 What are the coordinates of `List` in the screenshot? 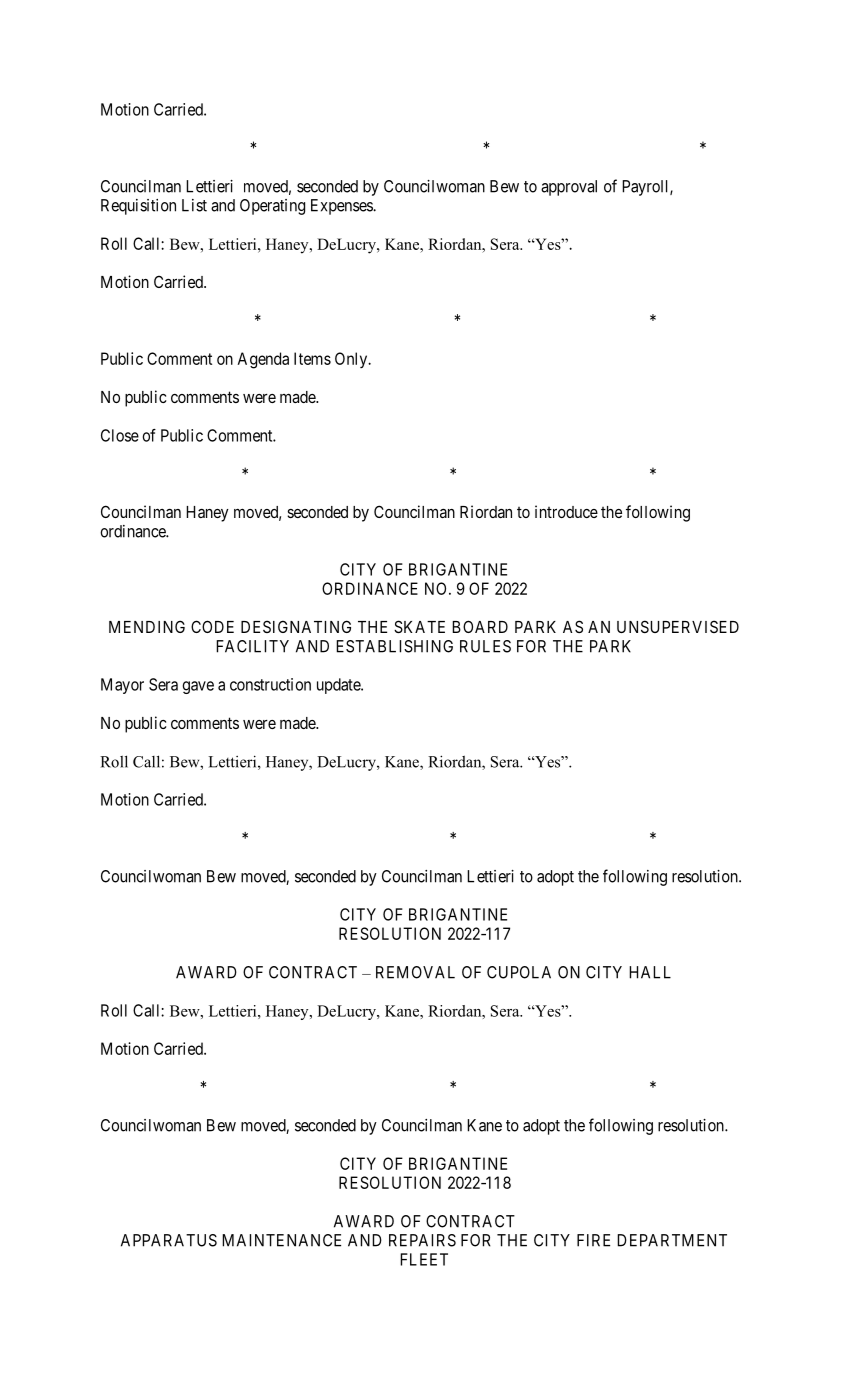 It's located at (194, 205).
